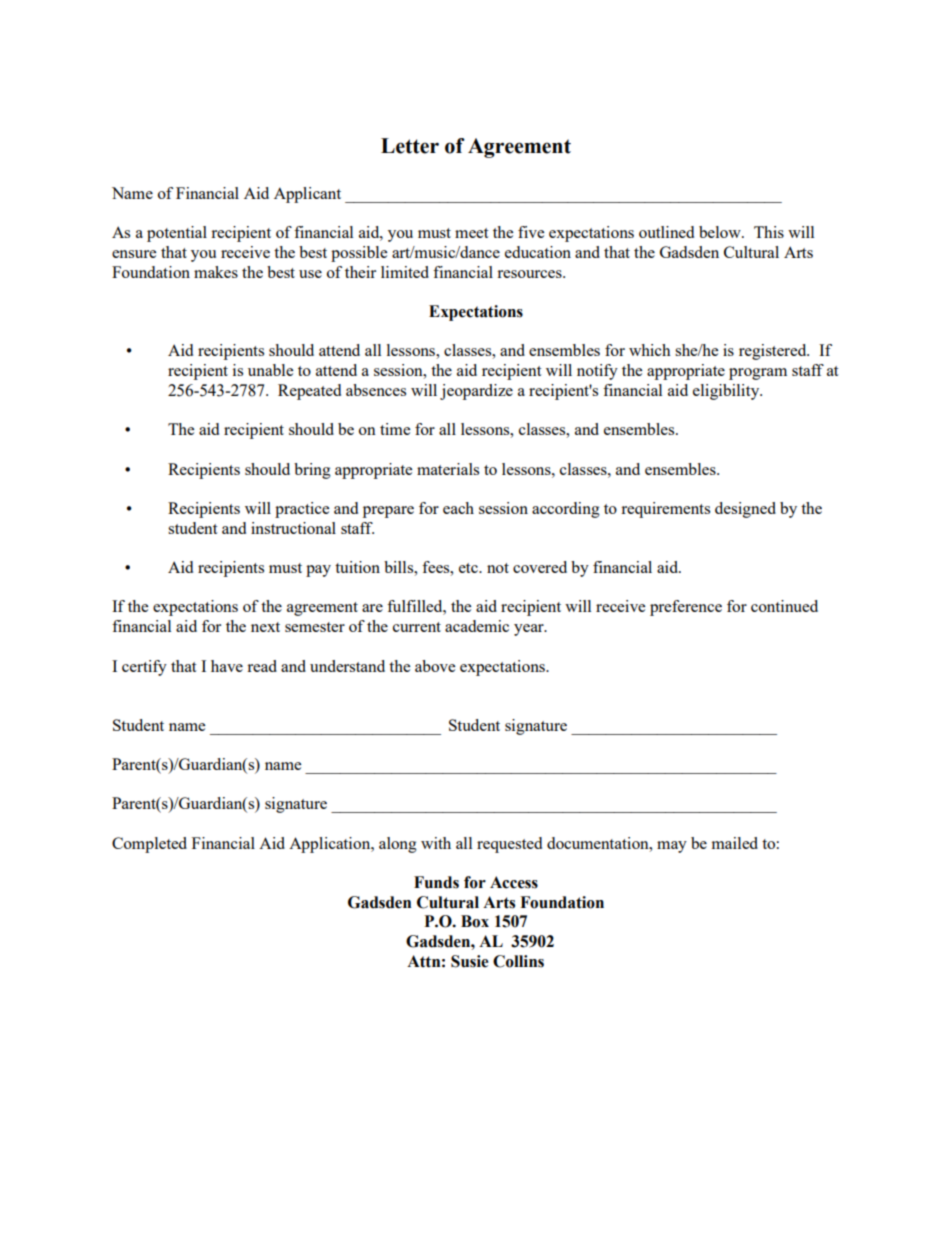 The height and width of the screenshot is (1233, 952). What do you see at coordinates (227, 666) in the screenshot?
I see `have` at bounding box center [227, 666].
